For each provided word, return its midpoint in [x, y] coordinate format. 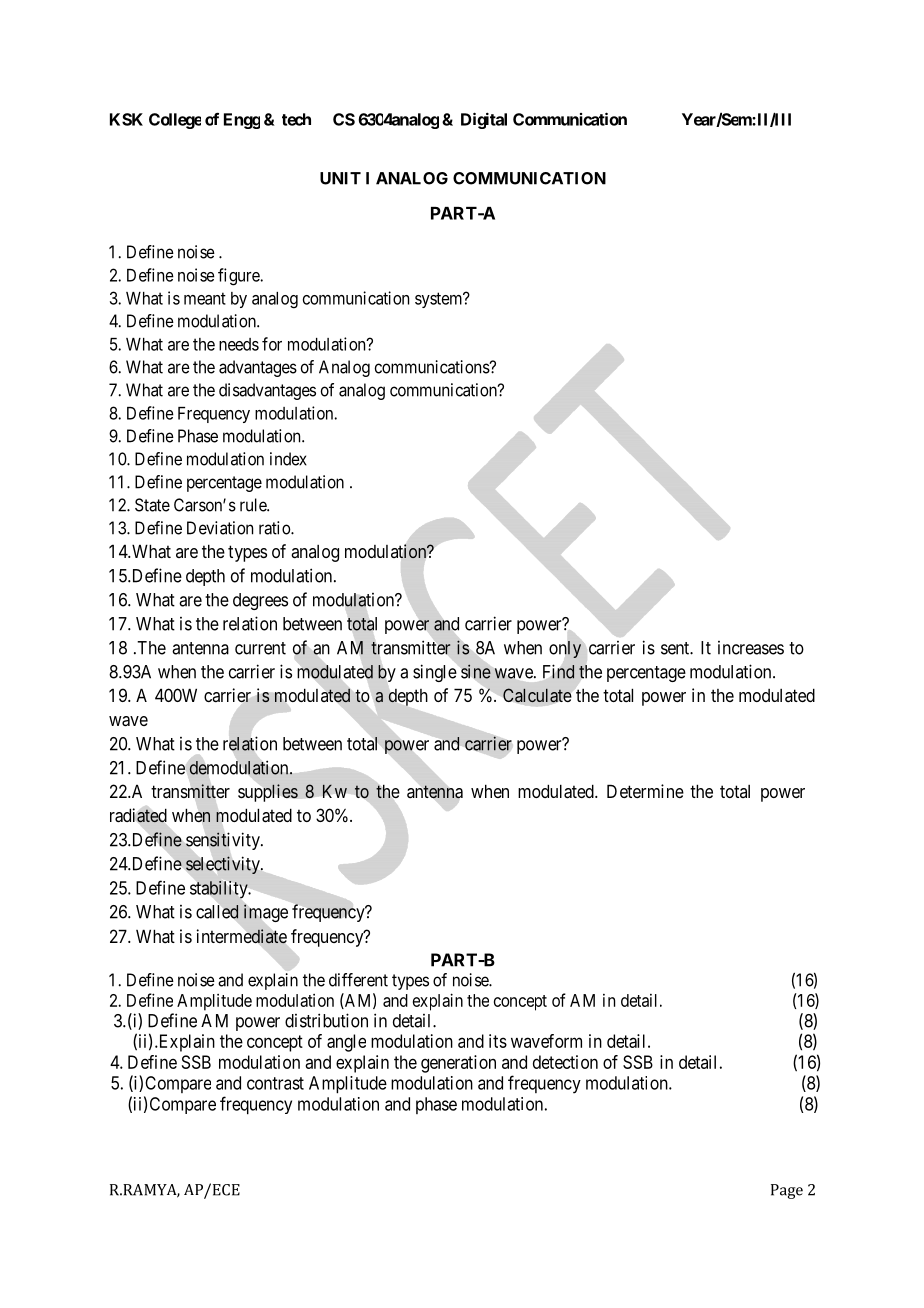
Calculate [537, 695]
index [288, 459]
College [175, 121]
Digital [484, 120]
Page [787, 1191]
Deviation [220, 528]
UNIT [340, 178]
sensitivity [224, 841]
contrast [275, 1083]
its [498, 1041]
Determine [645, 791]
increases [751, 648]
